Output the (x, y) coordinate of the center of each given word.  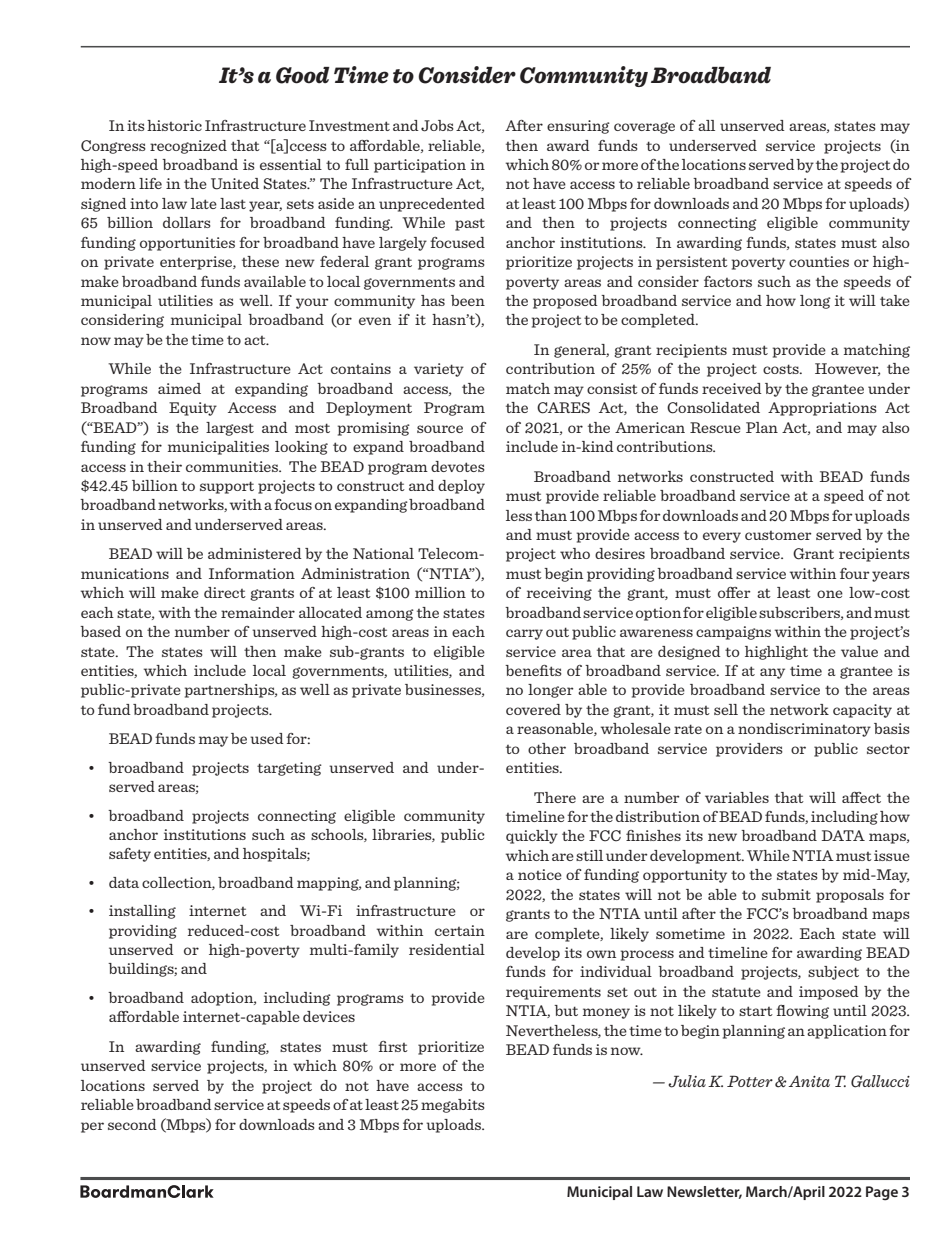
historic (174, 125)
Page (882, 1193)
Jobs (437, 126)
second (132, 1124)
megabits (453, 1106)
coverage (644, 128)
